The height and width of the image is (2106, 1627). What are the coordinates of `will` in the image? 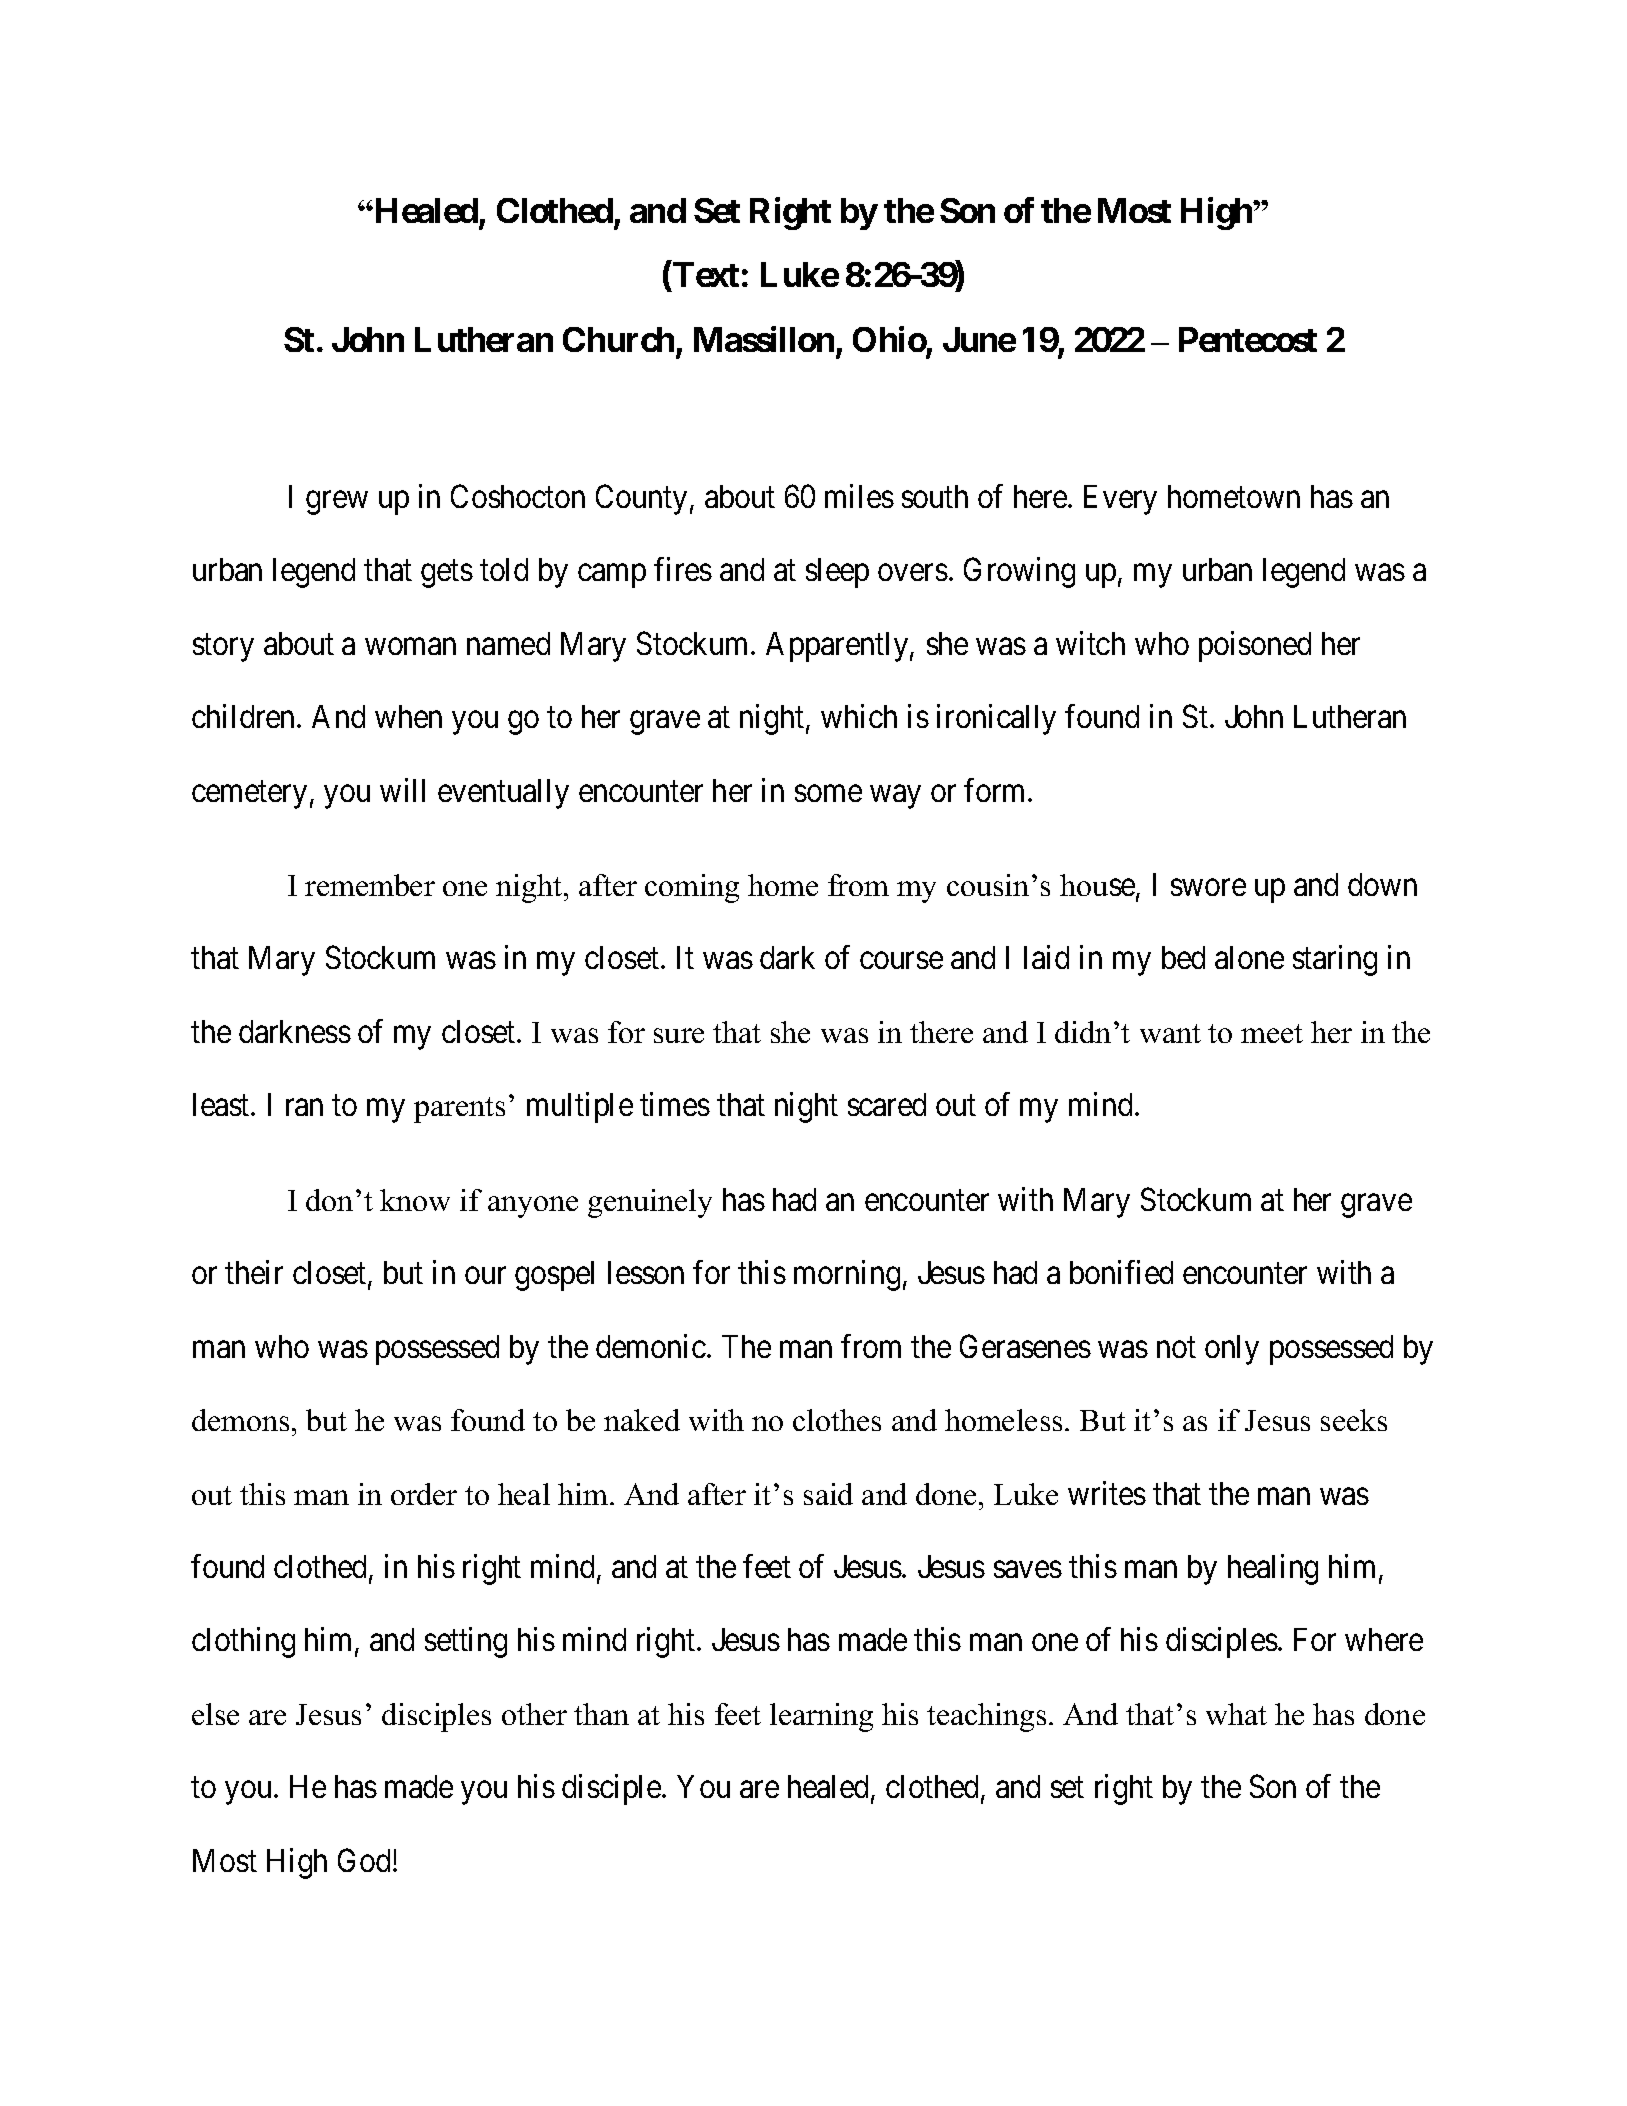 It's located at (402, 790).
